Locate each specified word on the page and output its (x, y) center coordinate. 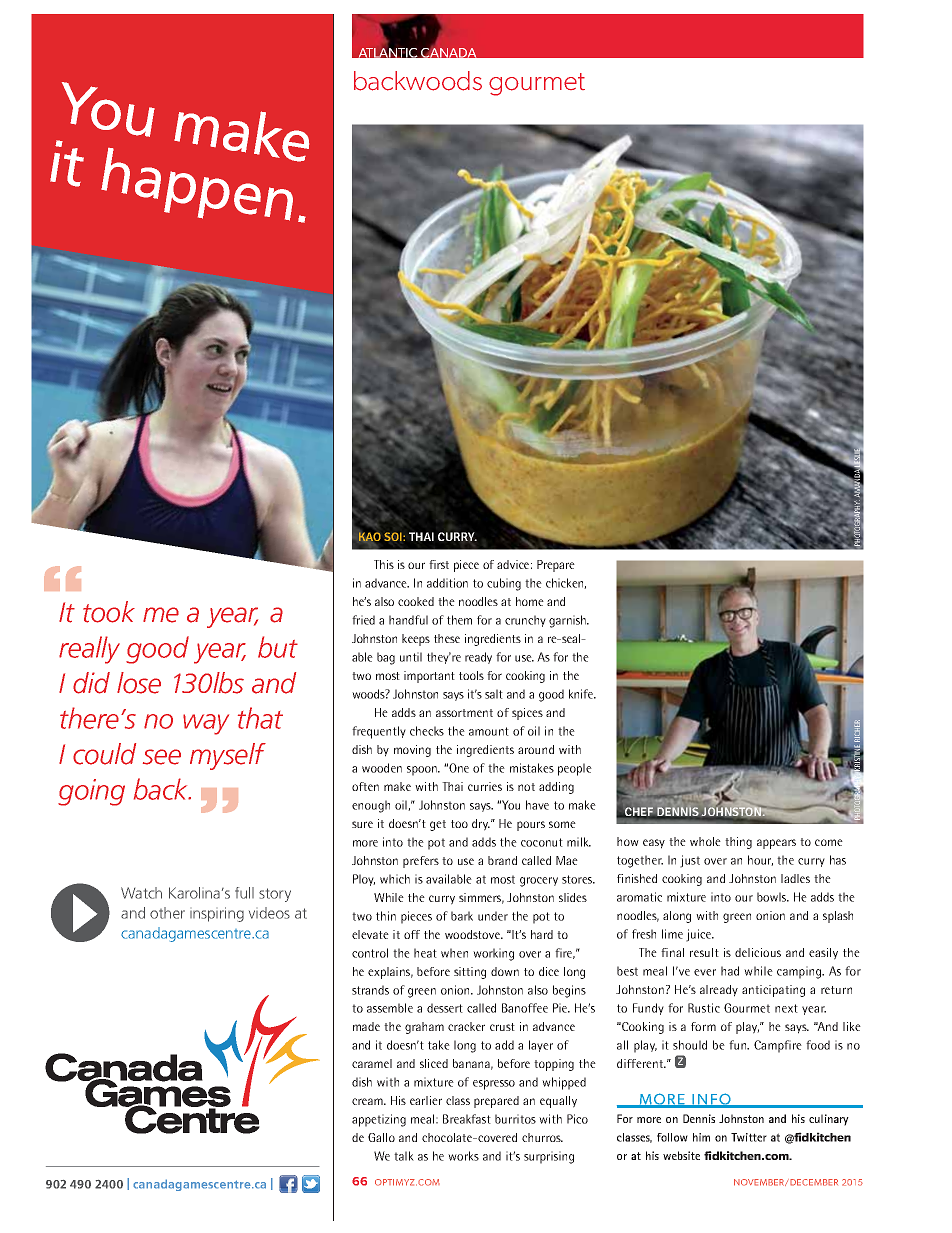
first (439, 564)
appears (776, 844)
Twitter (749, 1137)
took (109, 612)
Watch (141, 893)
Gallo (381, 1137)
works (463, 1156)
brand (502, 860)
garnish (568, 621)
